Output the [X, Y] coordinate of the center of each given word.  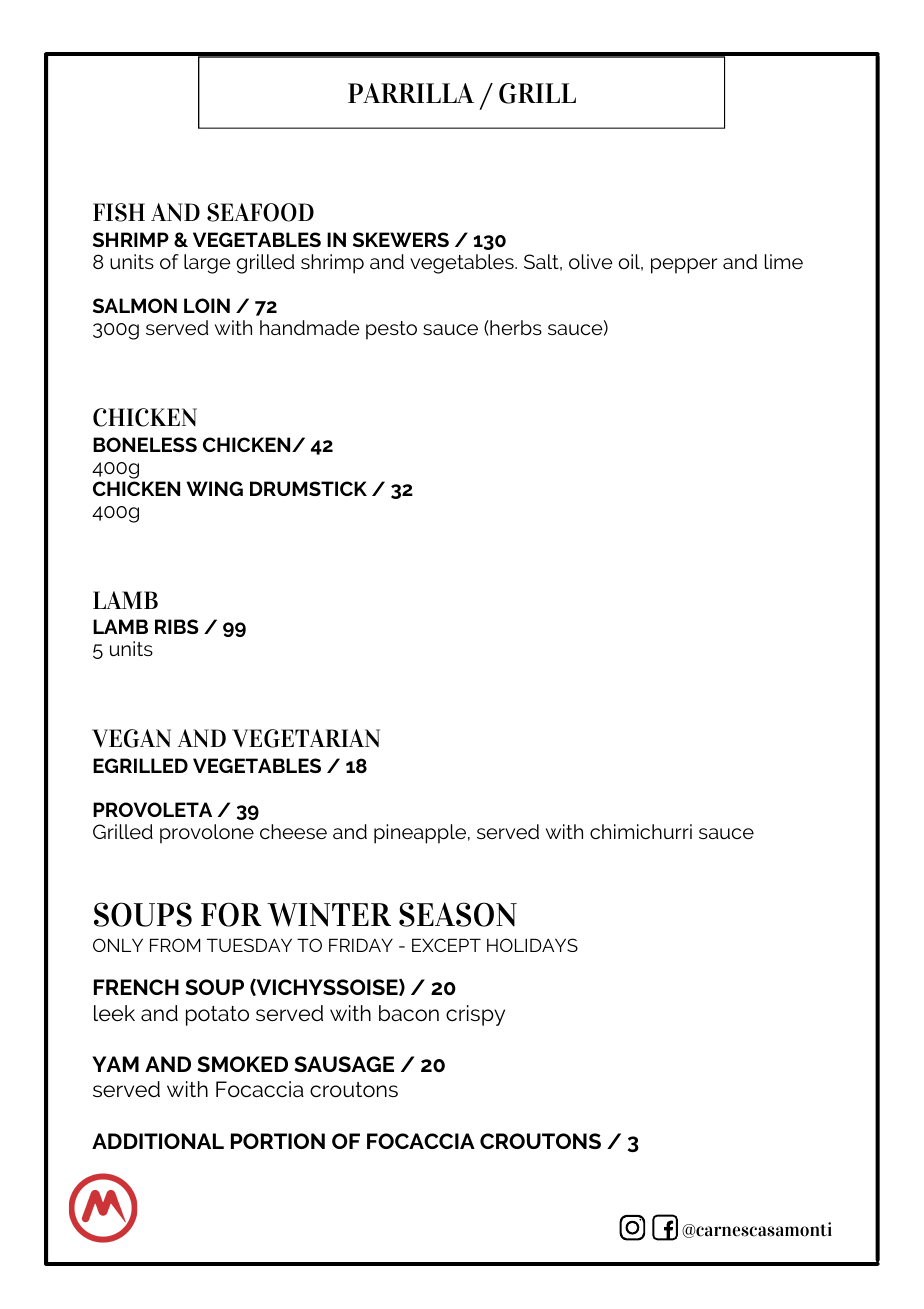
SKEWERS [401, 239]
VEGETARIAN [306, 738]
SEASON [458, 914]
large [207, 264]
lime [784, 261]
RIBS [177, 626]
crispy [475, 1015]
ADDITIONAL [158, 1141]
